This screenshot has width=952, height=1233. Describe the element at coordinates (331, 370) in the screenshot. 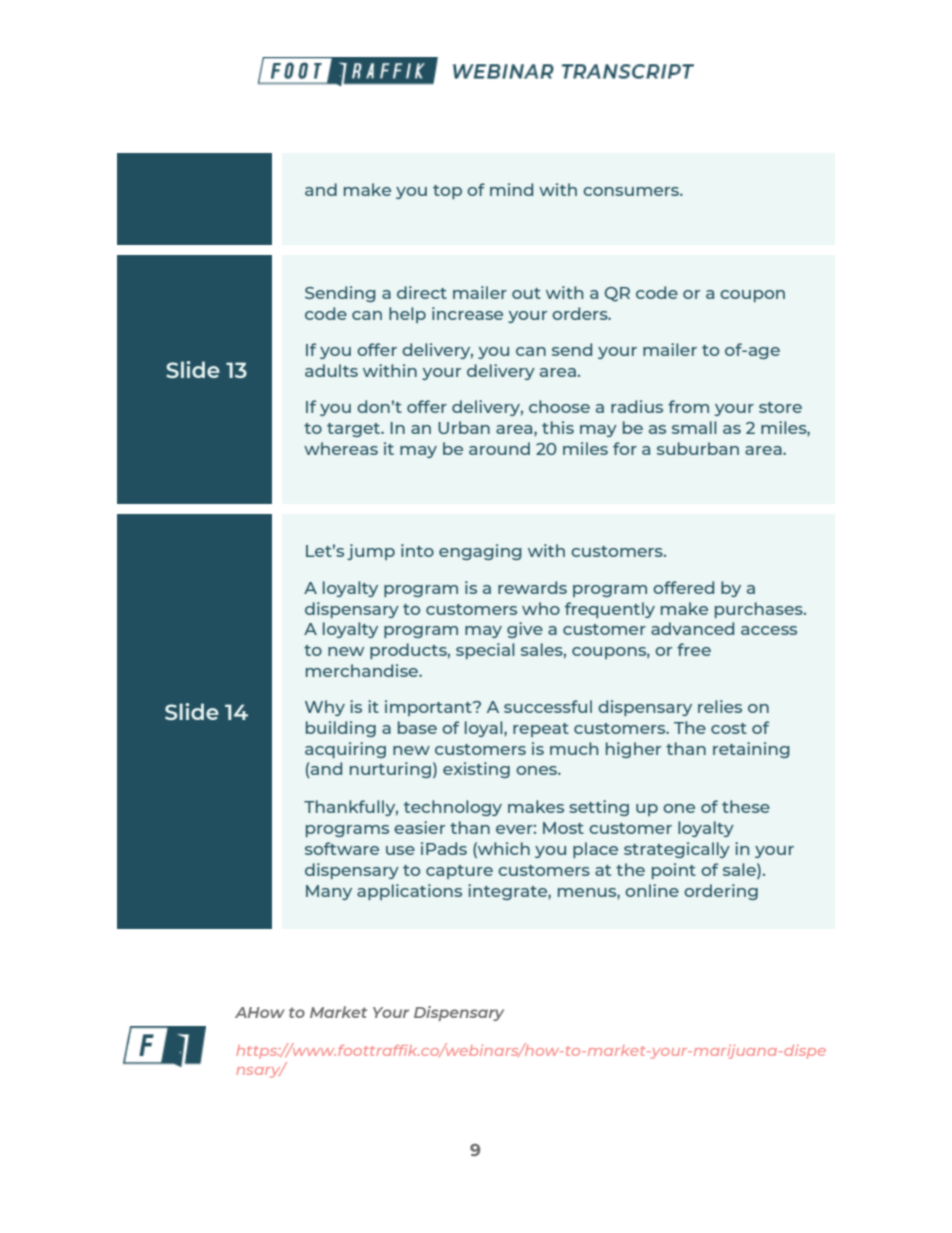

I see `adults` at that location.
